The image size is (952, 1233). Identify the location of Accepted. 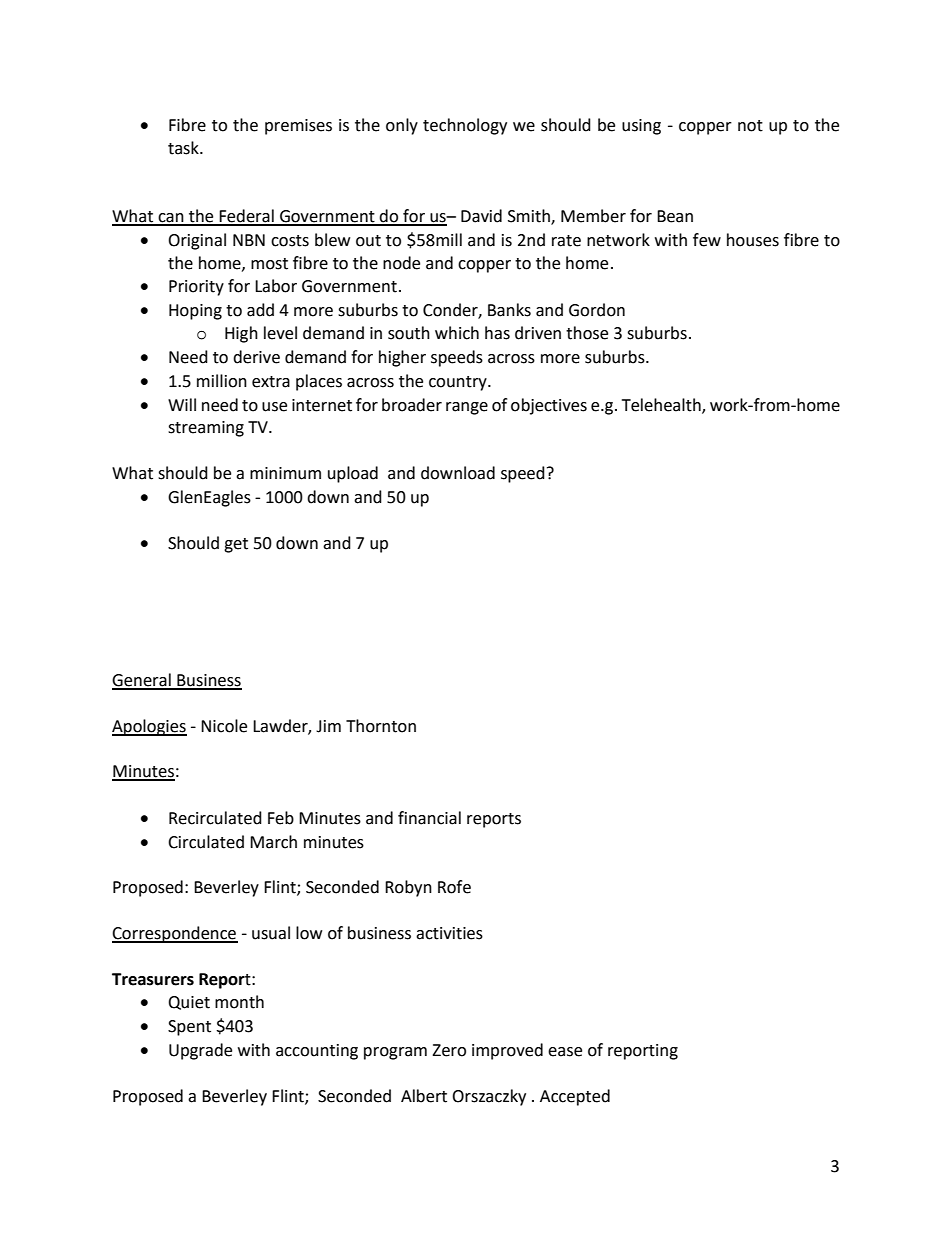
(575, 1097).
